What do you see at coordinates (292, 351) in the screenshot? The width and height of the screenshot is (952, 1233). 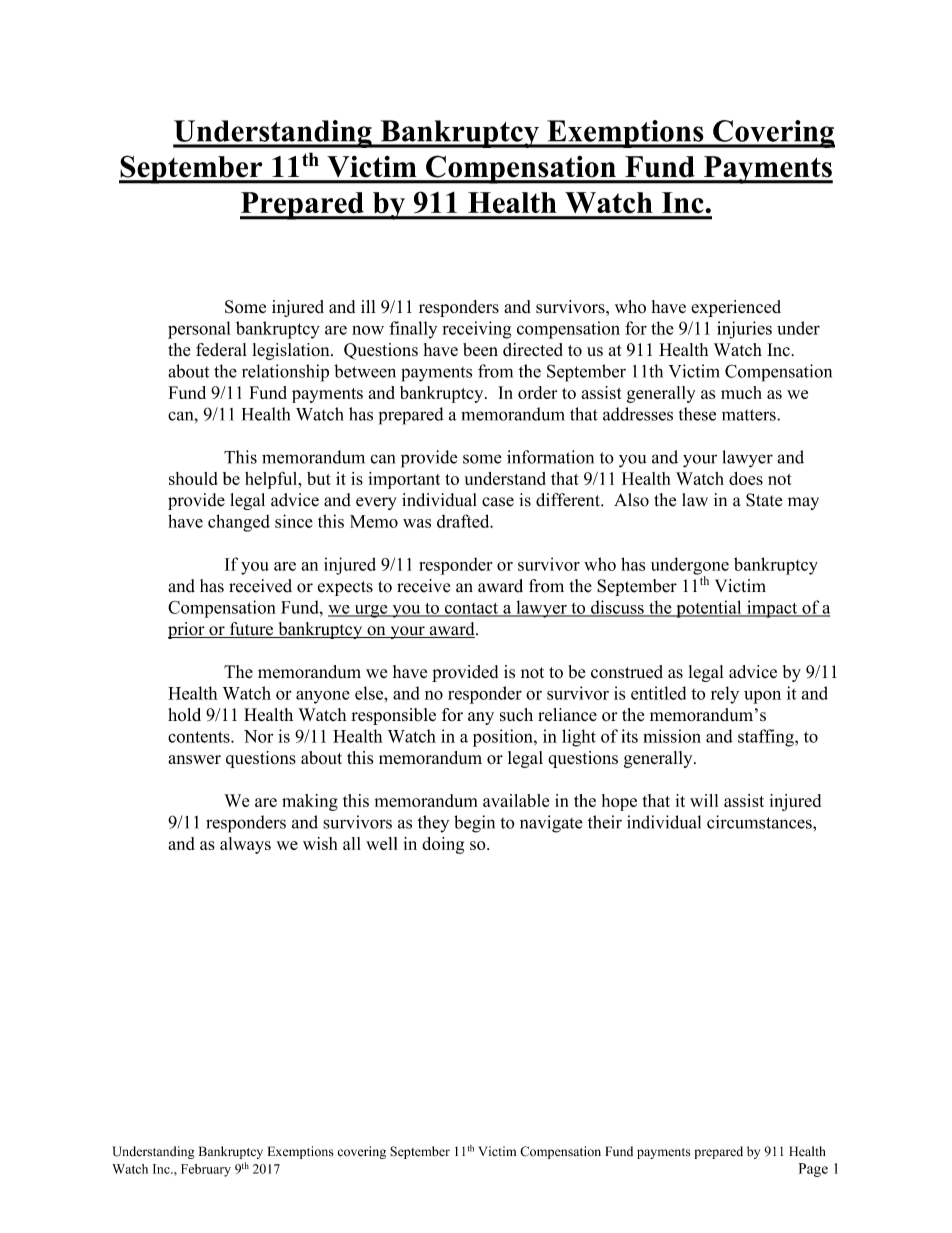 I see `legislation` at bounding box center [292, 351].
